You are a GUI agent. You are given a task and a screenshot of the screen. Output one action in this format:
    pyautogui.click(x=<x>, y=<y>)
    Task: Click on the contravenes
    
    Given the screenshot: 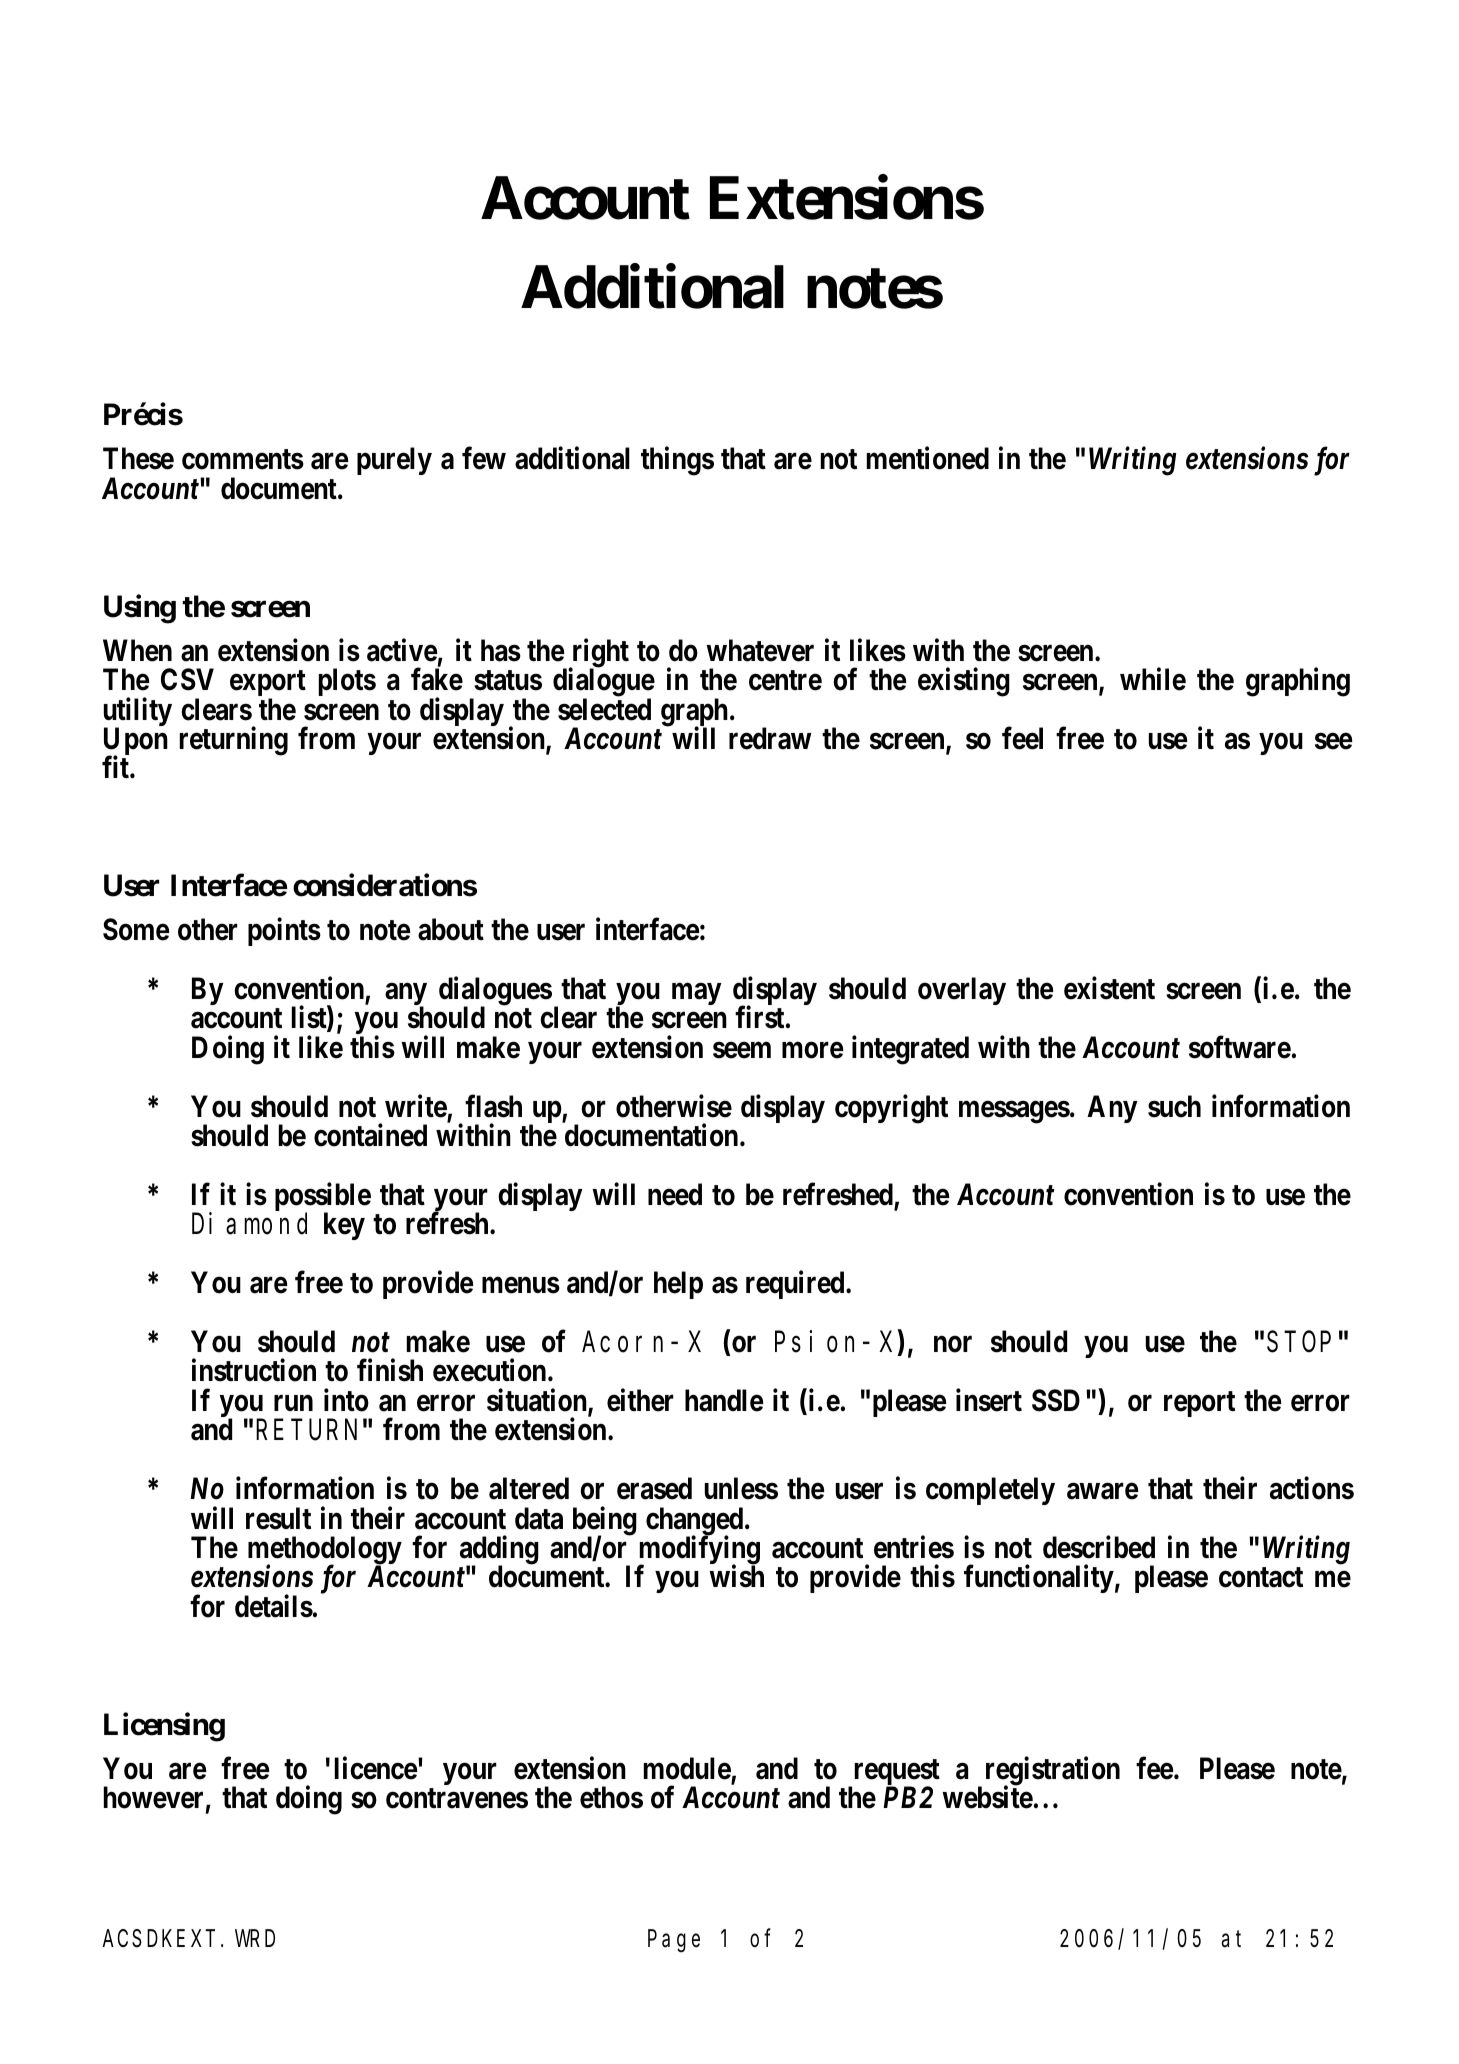 What is the action you would take?
    pyautogui.click(x=457, y=1798)
